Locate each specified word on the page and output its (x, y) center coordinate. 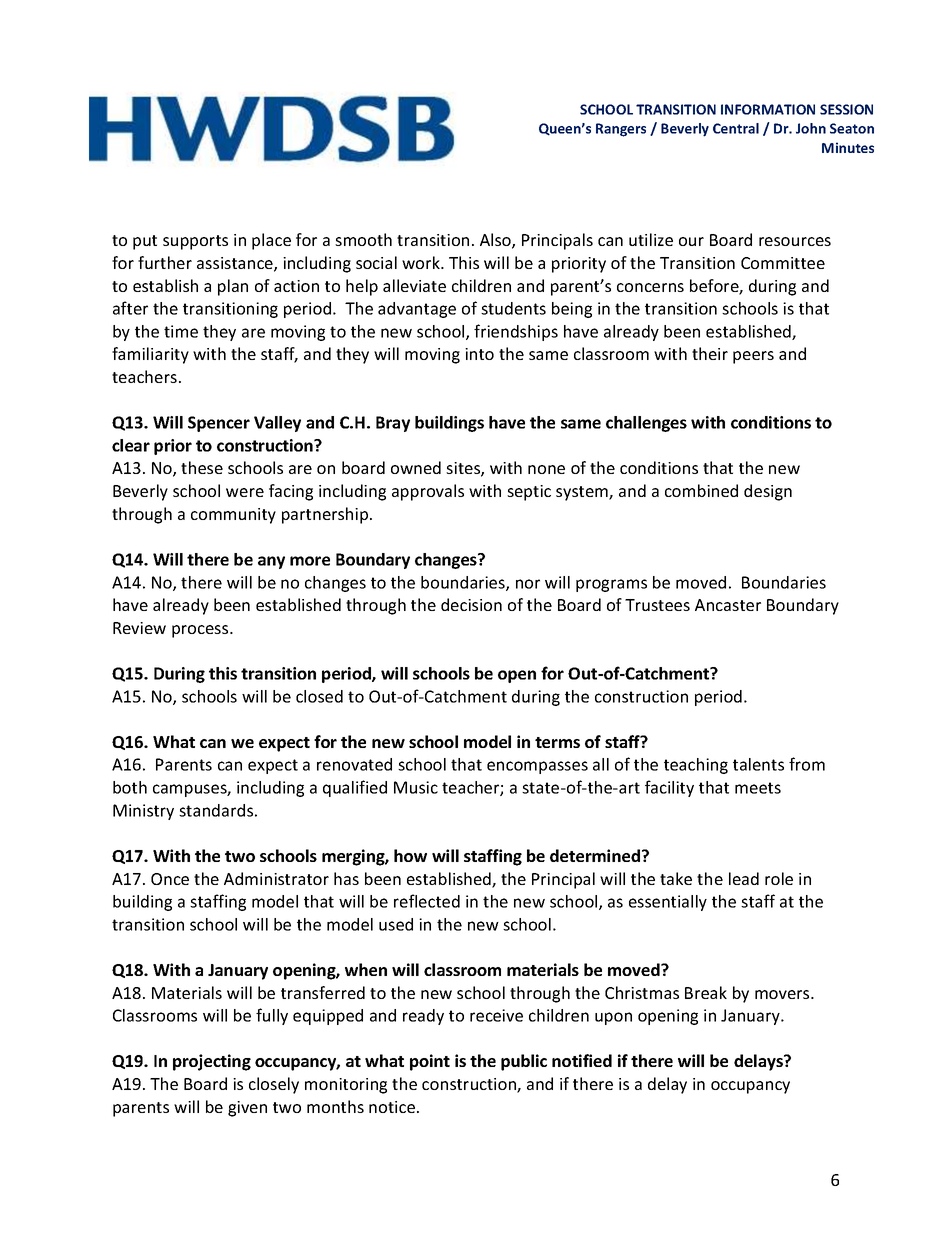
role (779, 878)
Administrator (276, 878)
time (181, 331)
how (410, 855)
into (479, 354)
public (524, 1062)
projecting (212, 1062)
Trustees (657, 605)
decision (471, 604)
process (201, 631)
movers (783, 994)
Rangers (621, 130)
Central (736, 128)
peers (753, 357)
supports (195, 242)
